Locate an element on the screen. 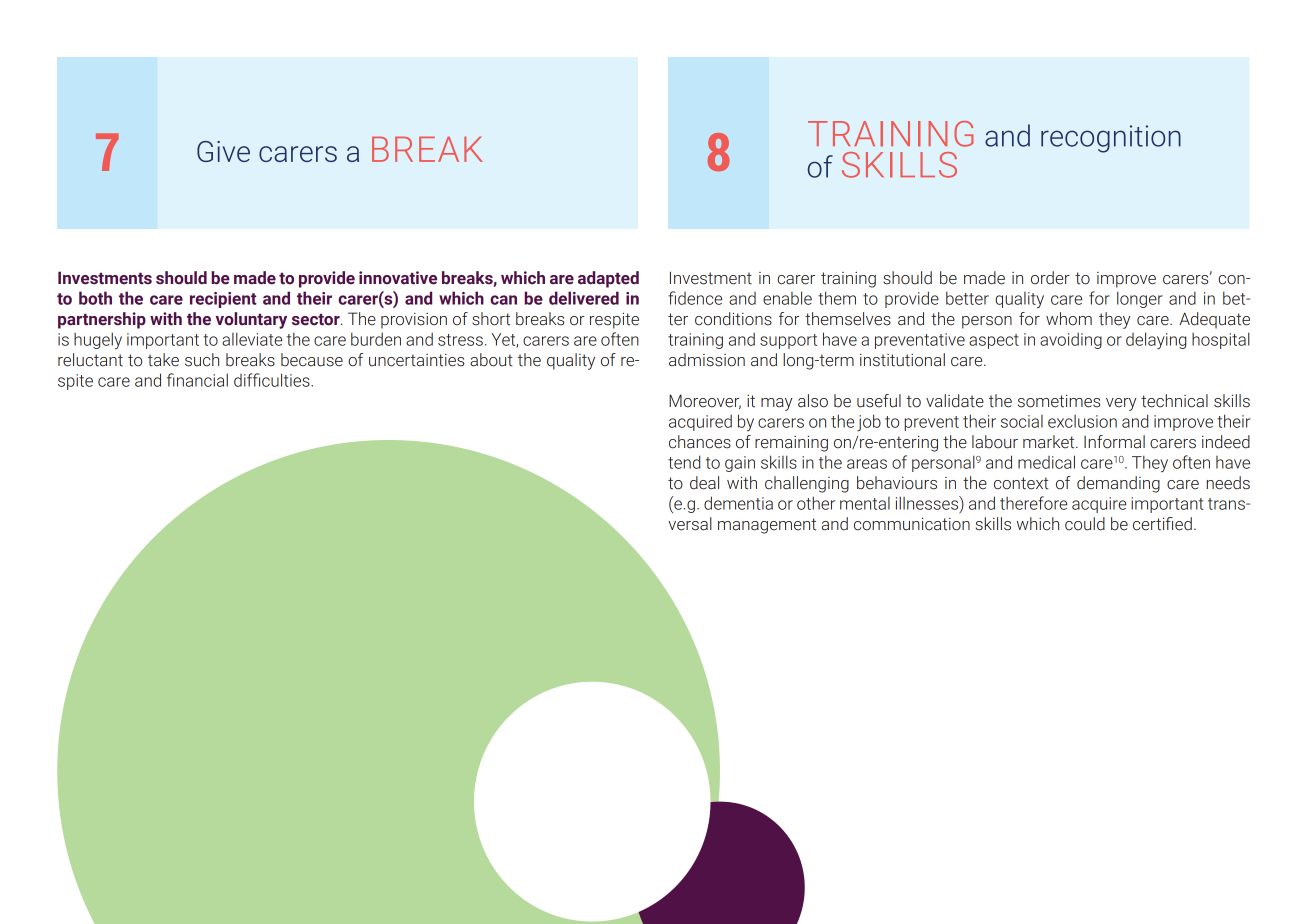 The height and width of the screenshot is (924, 1308). Give is located at coordinates (223, 151).
